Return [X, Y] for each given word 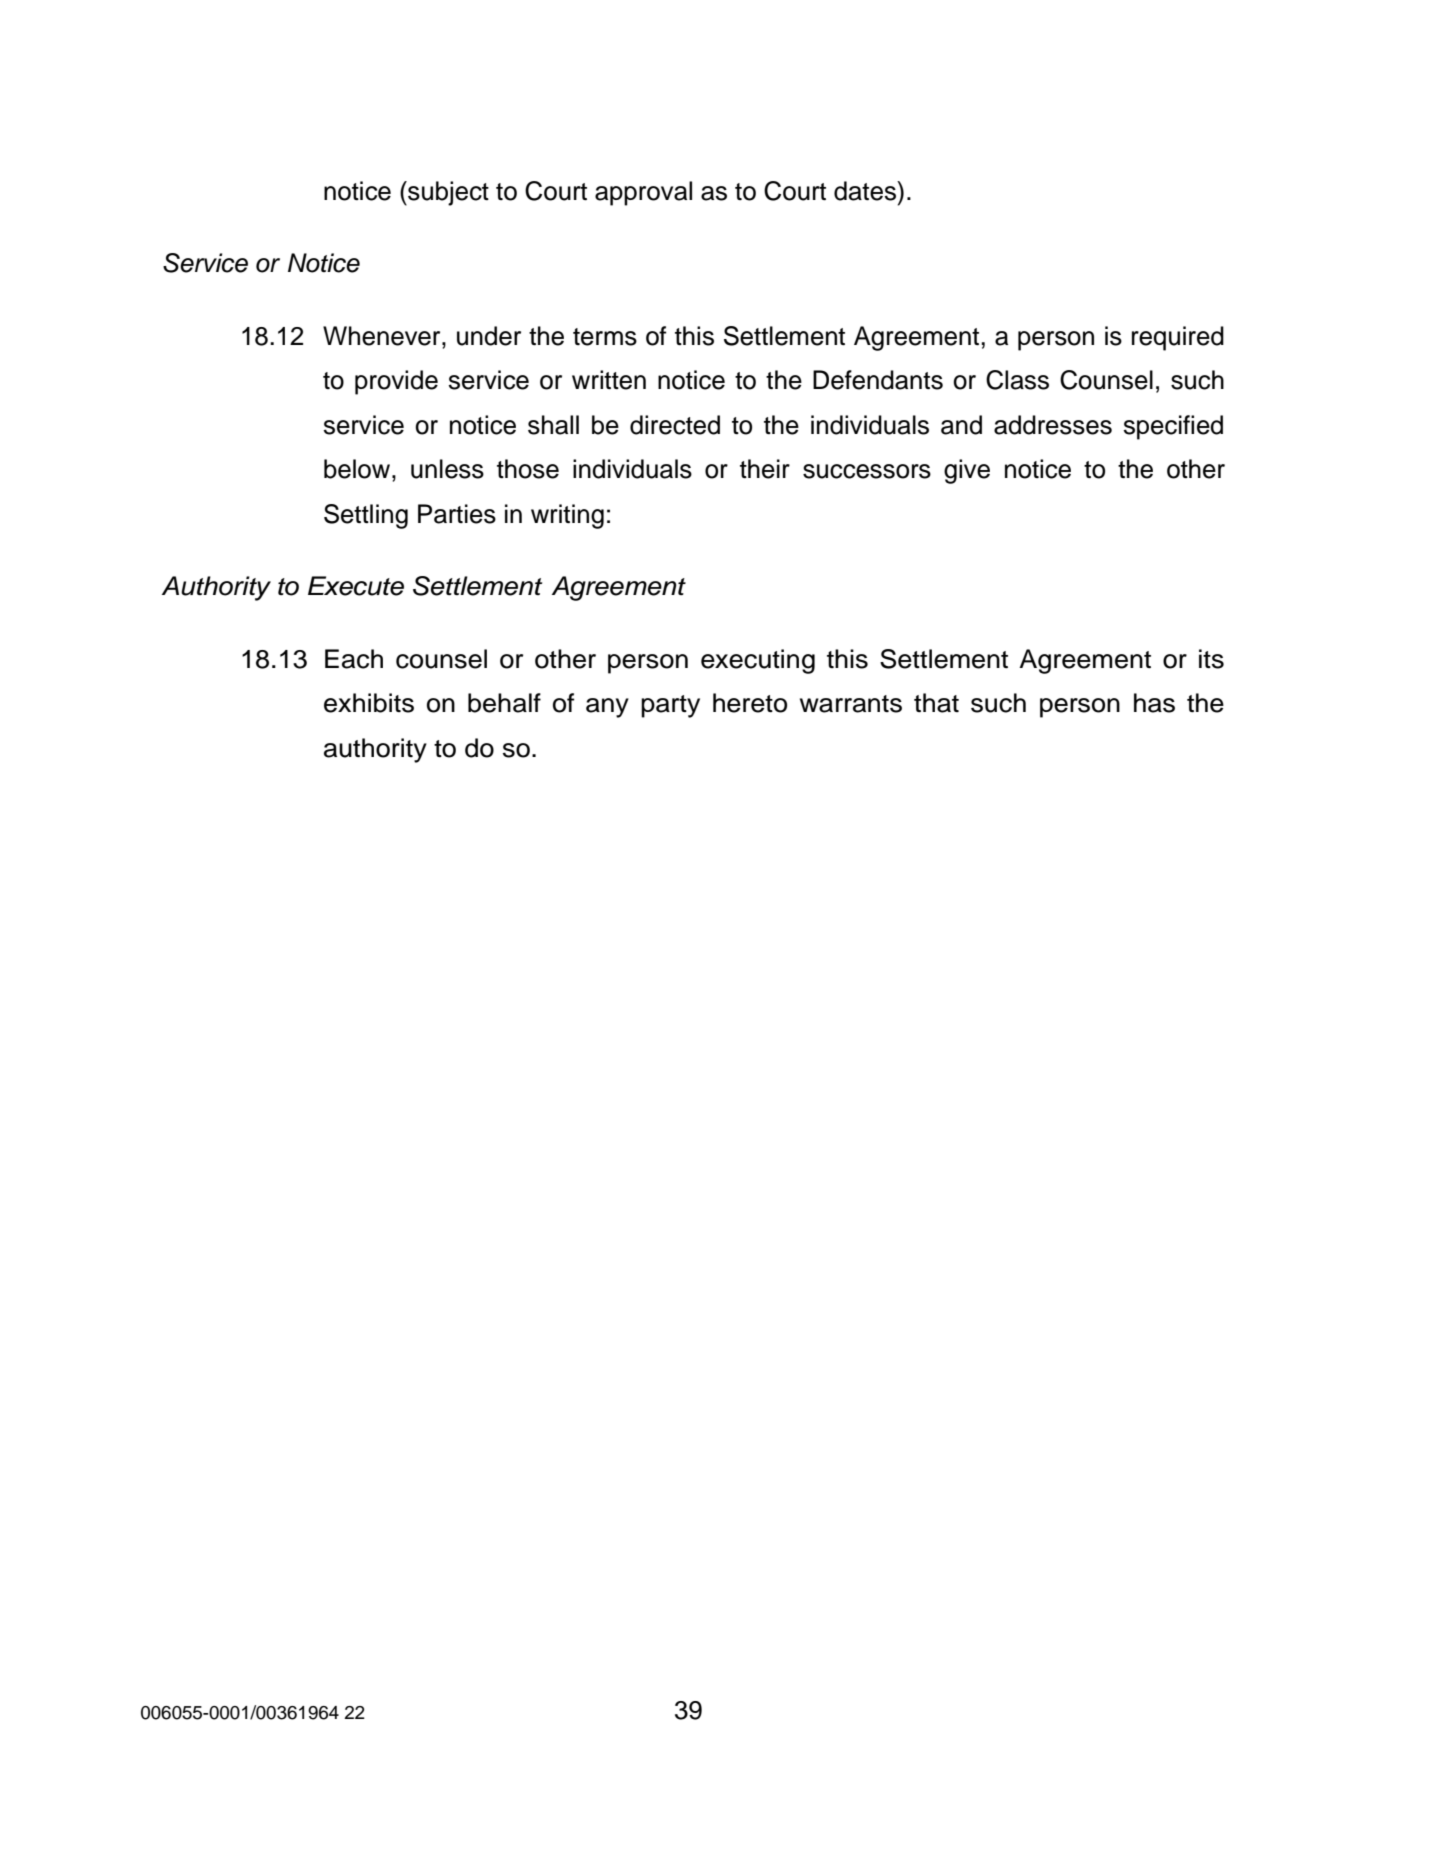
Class [1017, 380]
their [765, 469]
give [967, 471]
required [1178, 338]
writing [567, 516]
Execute [356, 586]
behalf [504, 703]
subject [447, 193]
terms [605, 337]
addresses [1053, 425]
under [489, 336]
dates [866, 191]
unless [447, 469]
